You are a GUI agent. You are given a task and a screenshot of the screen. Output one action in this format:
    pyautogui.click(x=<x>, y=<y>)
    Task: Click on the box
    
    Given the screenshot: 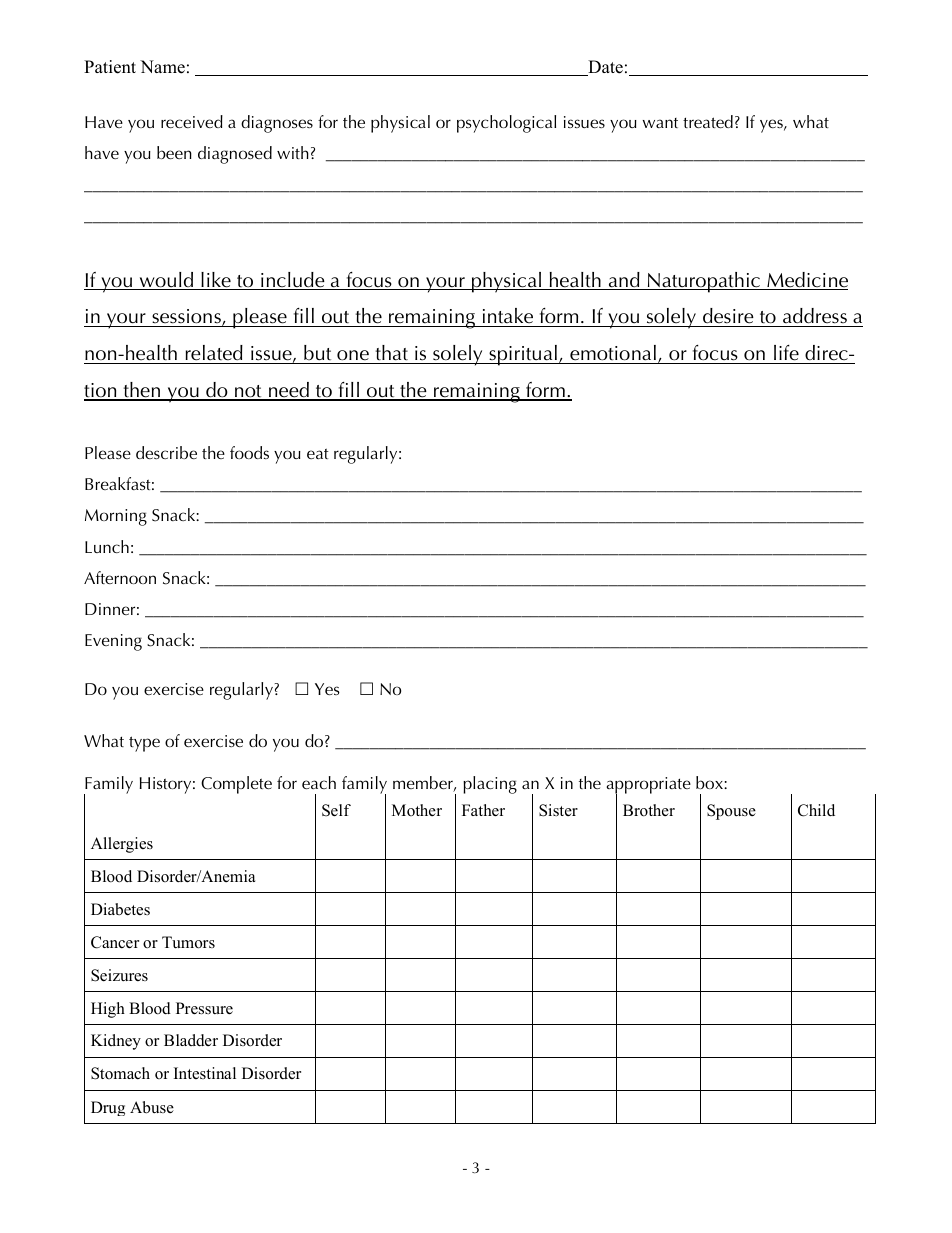 What is the action you would take?
    pyautogui.click(x=710, y=782)
